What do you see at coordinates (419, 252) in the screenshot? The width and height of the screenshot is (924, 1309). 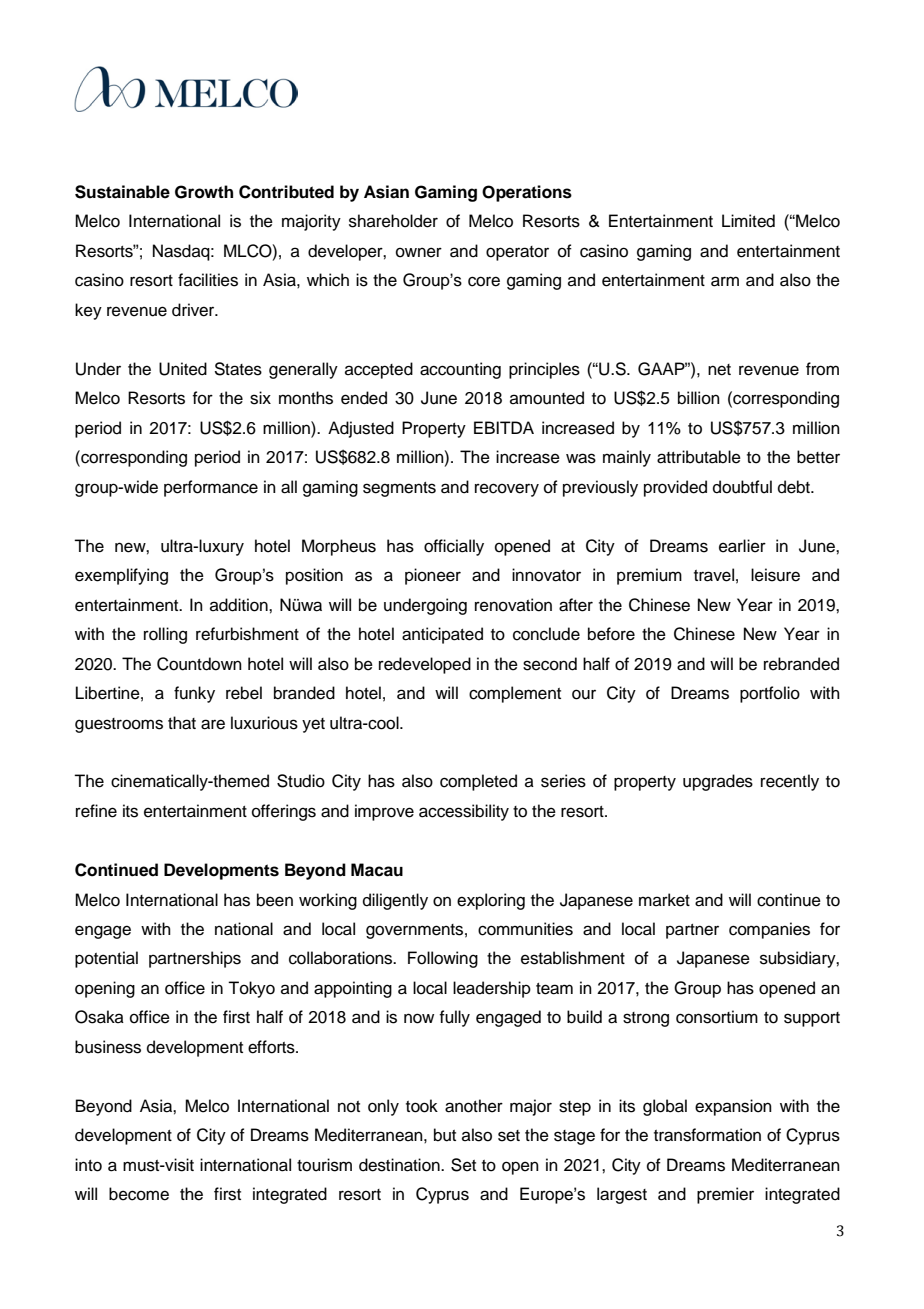 I see `owner` at bounding box center [419, 252].
